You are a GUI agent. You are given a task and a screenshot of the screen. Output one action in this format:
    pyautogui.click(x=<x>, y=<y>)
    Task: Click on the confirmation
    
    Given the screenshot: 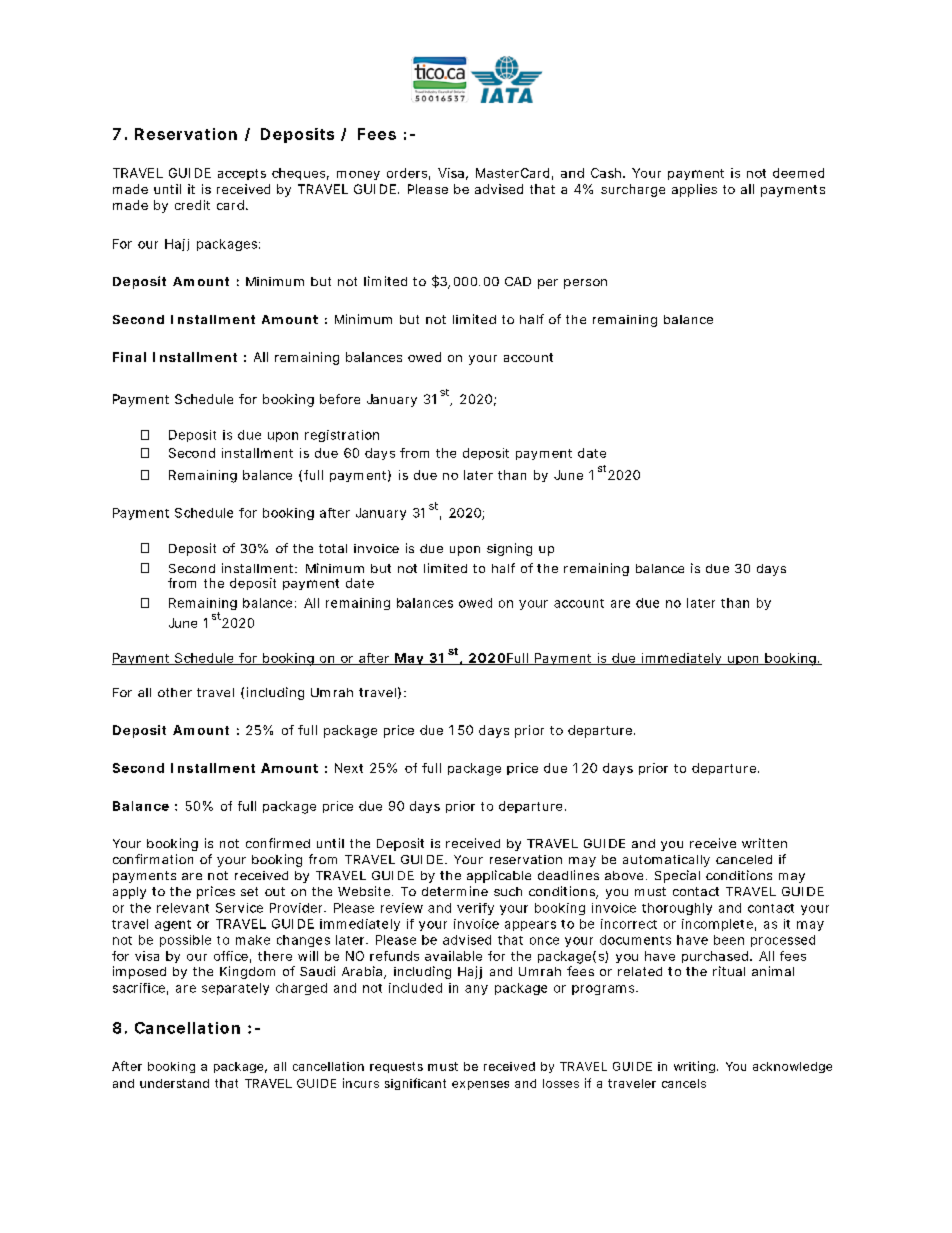 What is the action you would take?
    pyautogui.click(x=153, y=859)
